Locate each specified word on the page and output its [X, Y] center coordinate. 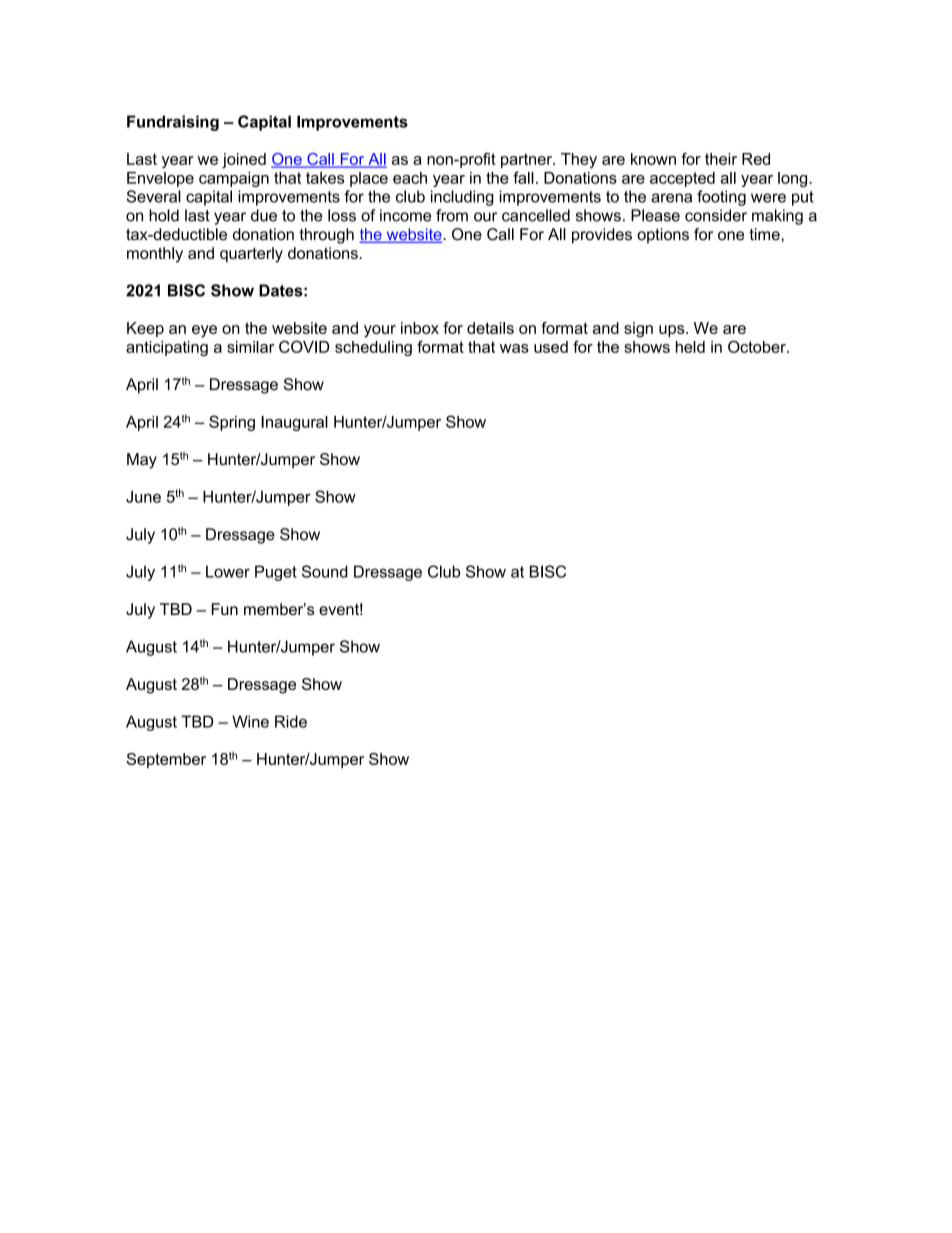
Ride [291, 721]
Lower [228, 571]
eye [204, 331]
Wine [250, 721]
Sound [325, 571]
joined [244, 161]
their [721, 159]
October [758, 346]
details [490, 328]
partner [527, 160]
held [690, 347]
